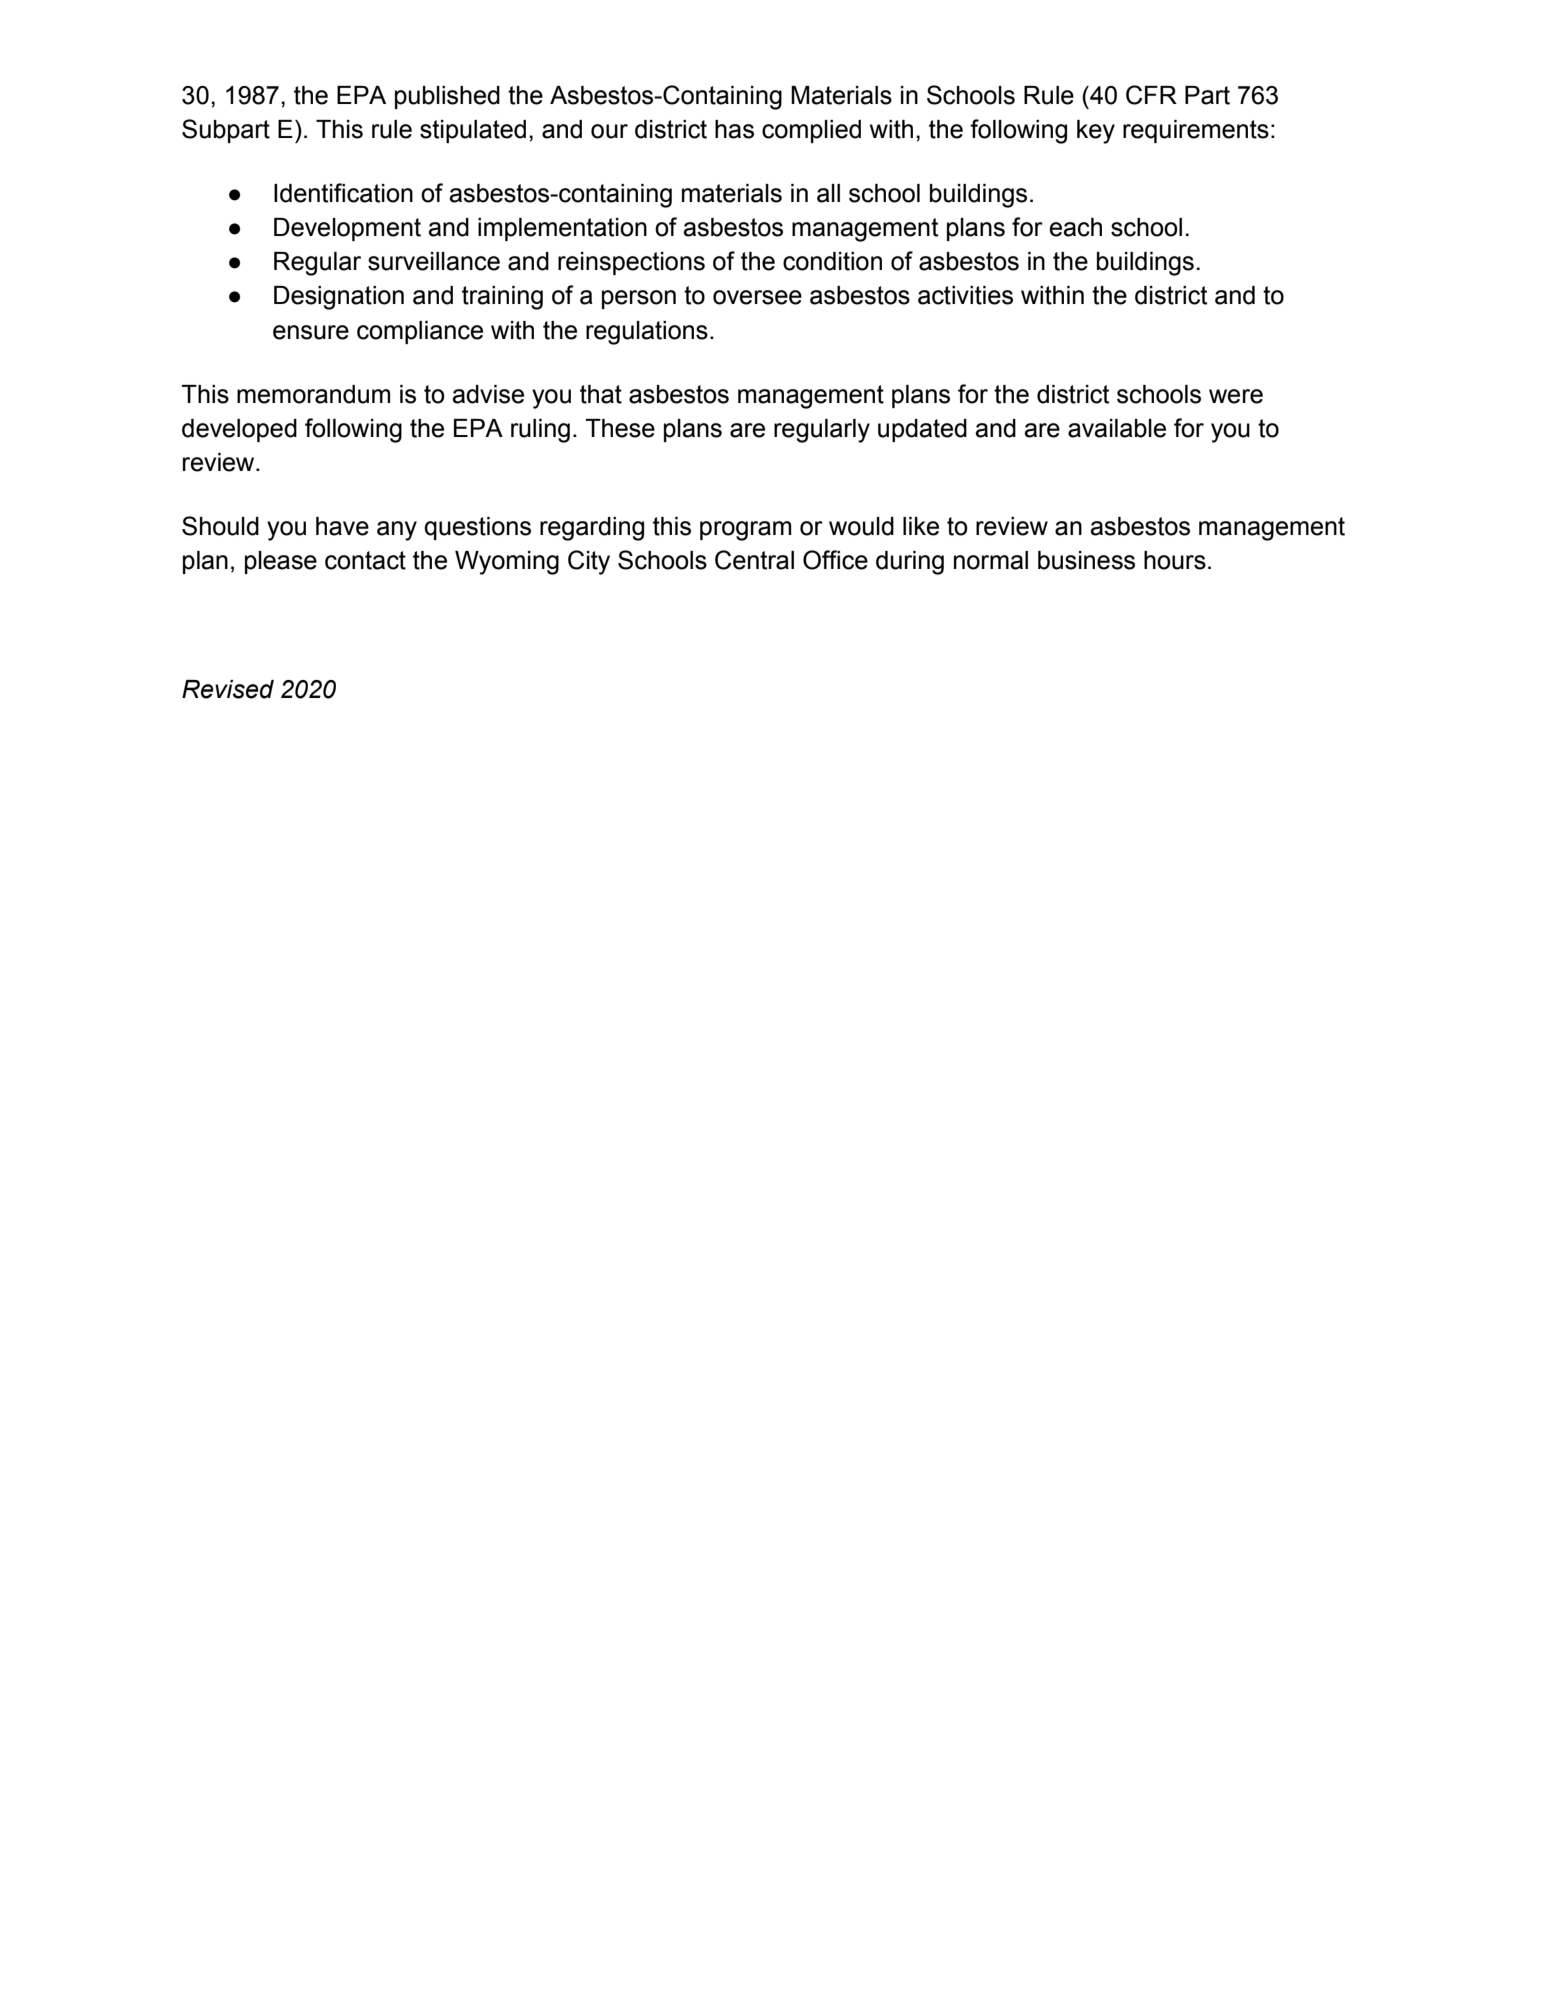 The width and height of the screenshot is (1544, 1997). What do you see at coordinates (1117, 428) in the screenshot?
I see `available` at bounding box center [1117, 428].
